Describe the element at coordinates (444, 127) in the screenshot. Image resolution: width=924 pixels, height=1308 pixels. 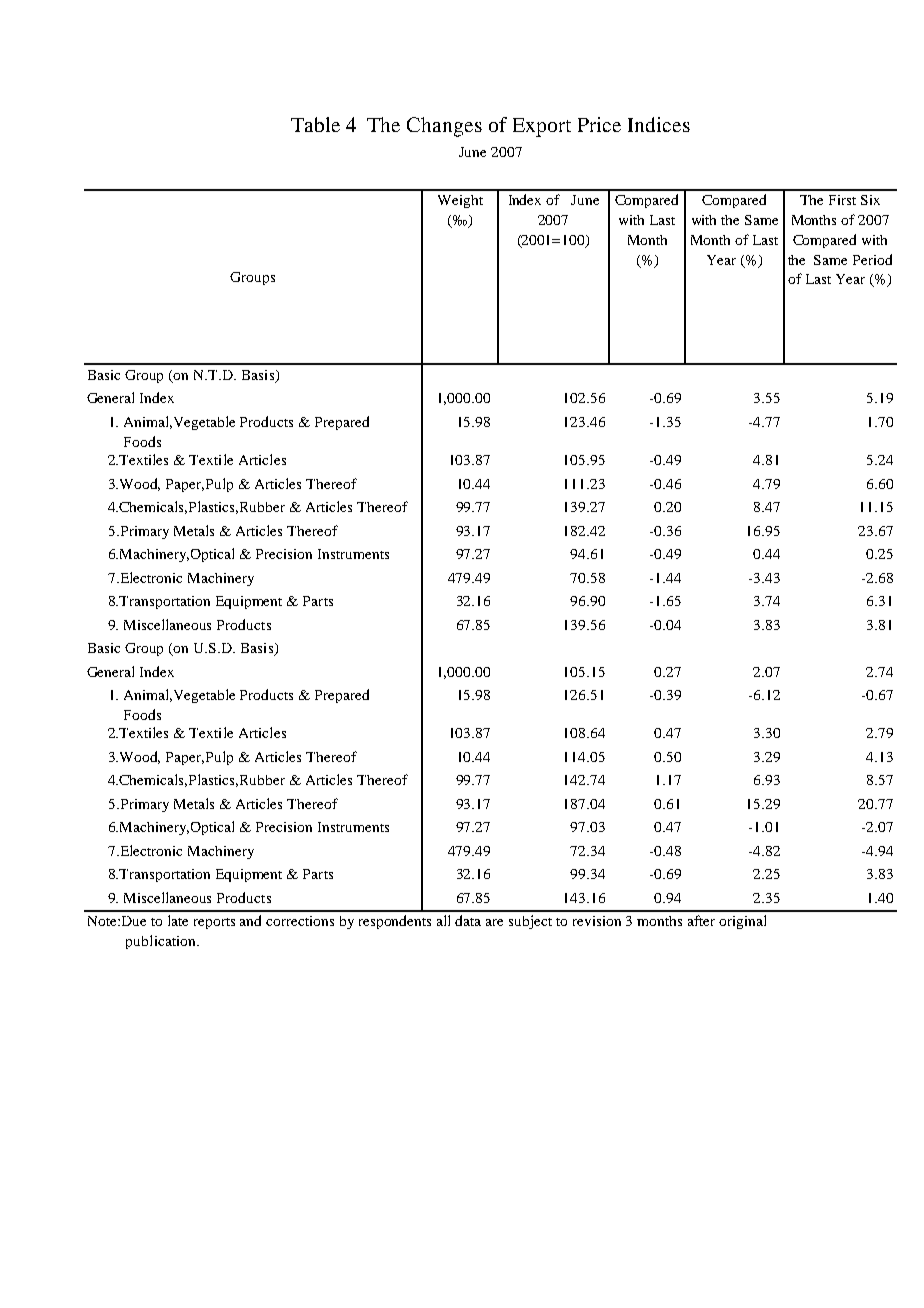
I see `Changes` at that location.
